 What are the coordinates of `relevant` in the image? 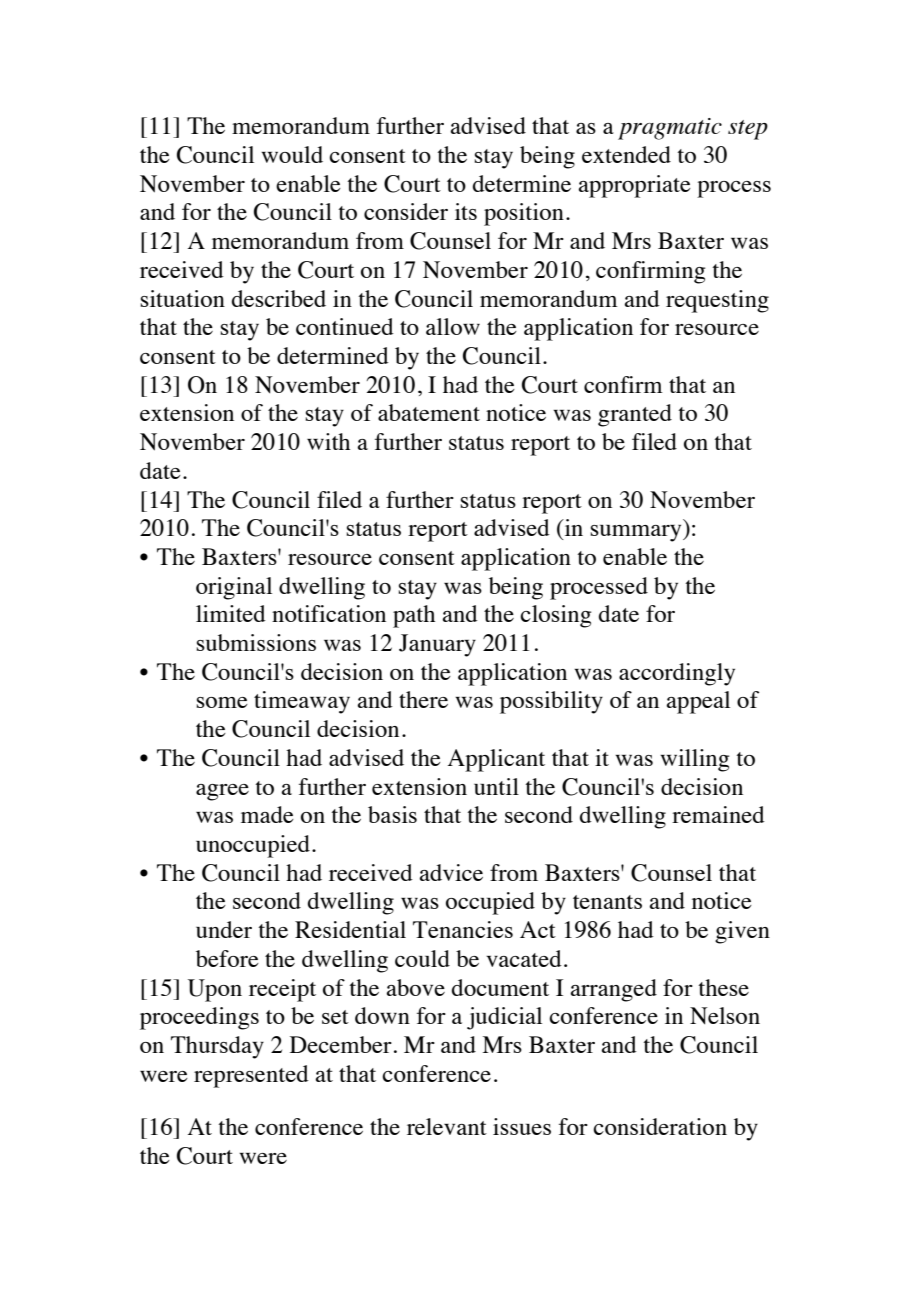 It's located at (447, 1126).
